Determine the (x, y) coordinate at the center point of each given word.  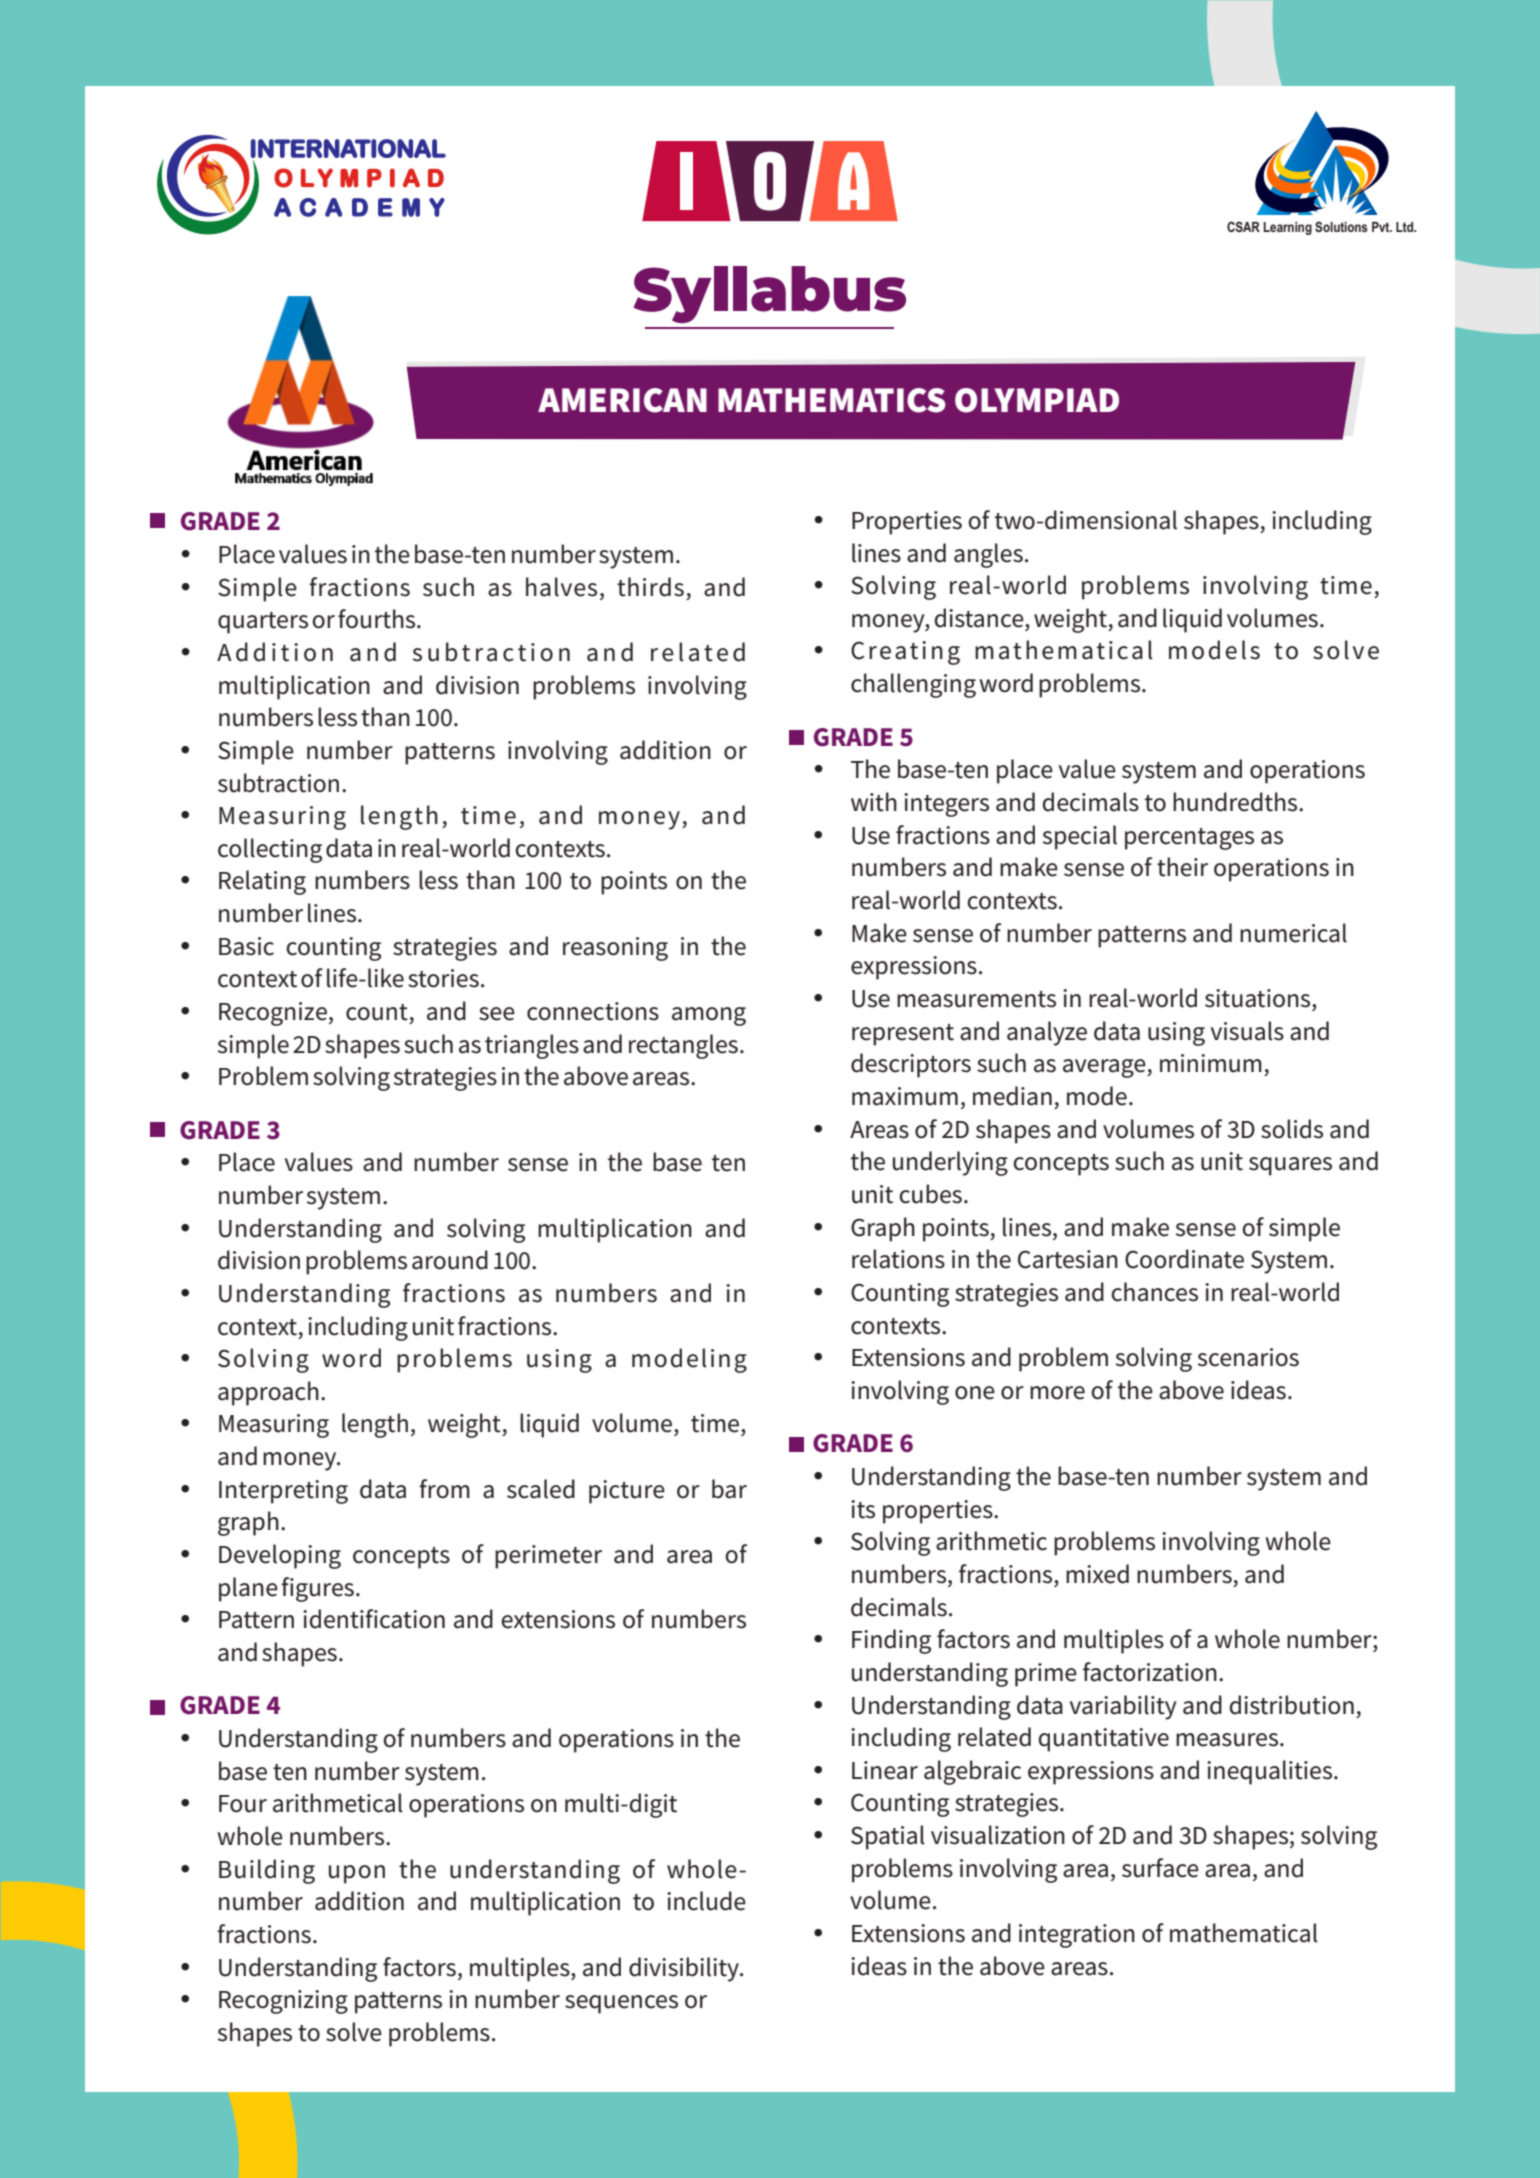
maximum (905, 1096)
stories (443, 978)
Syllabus (769, 294)
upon (357, 1874)
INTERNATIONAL (348, 148)
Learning (1287, 228)
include (706, 1901)
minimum (1211, 1063)
